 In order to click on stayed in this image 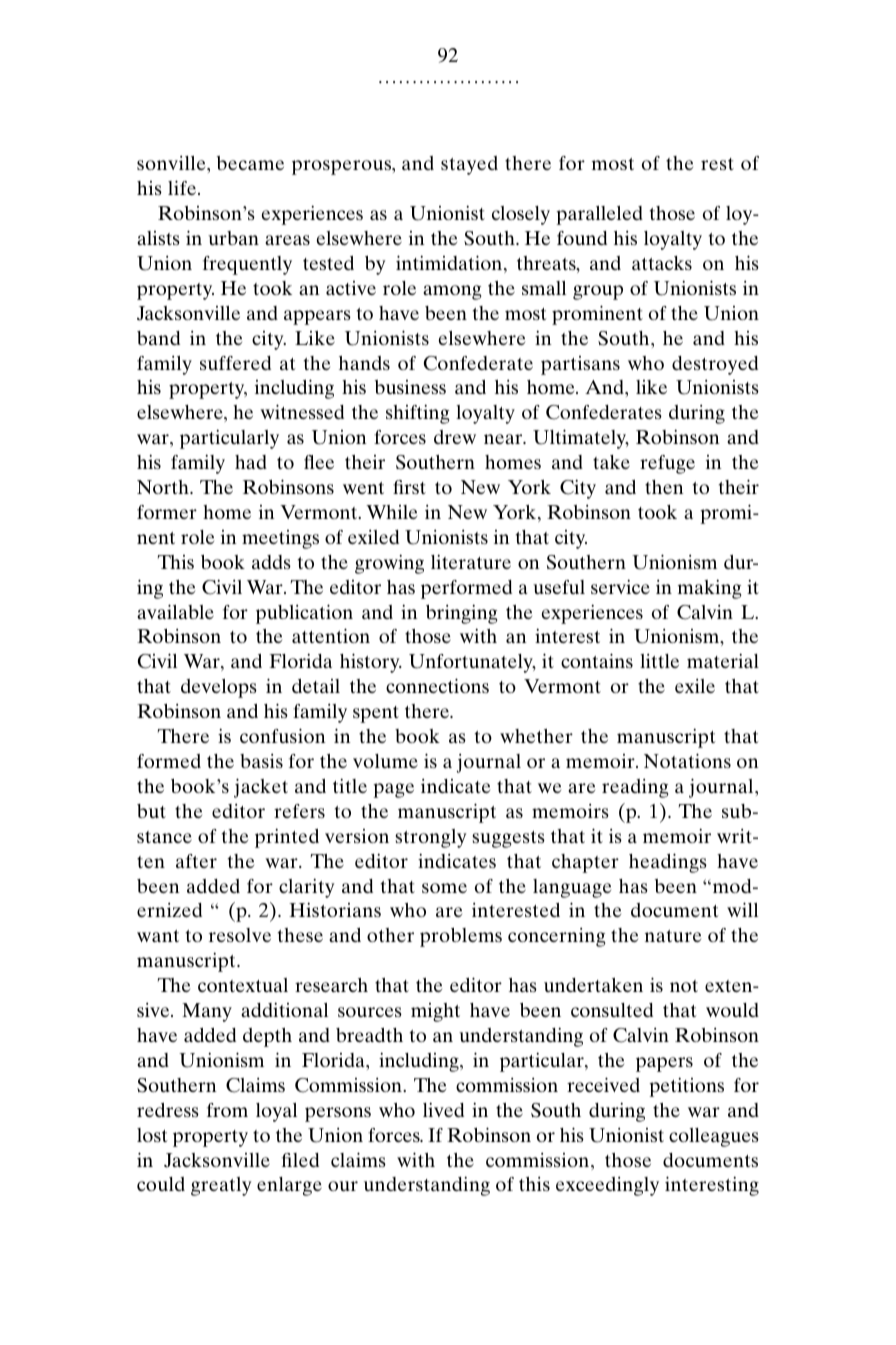, I will do `click(469, 165)`.
